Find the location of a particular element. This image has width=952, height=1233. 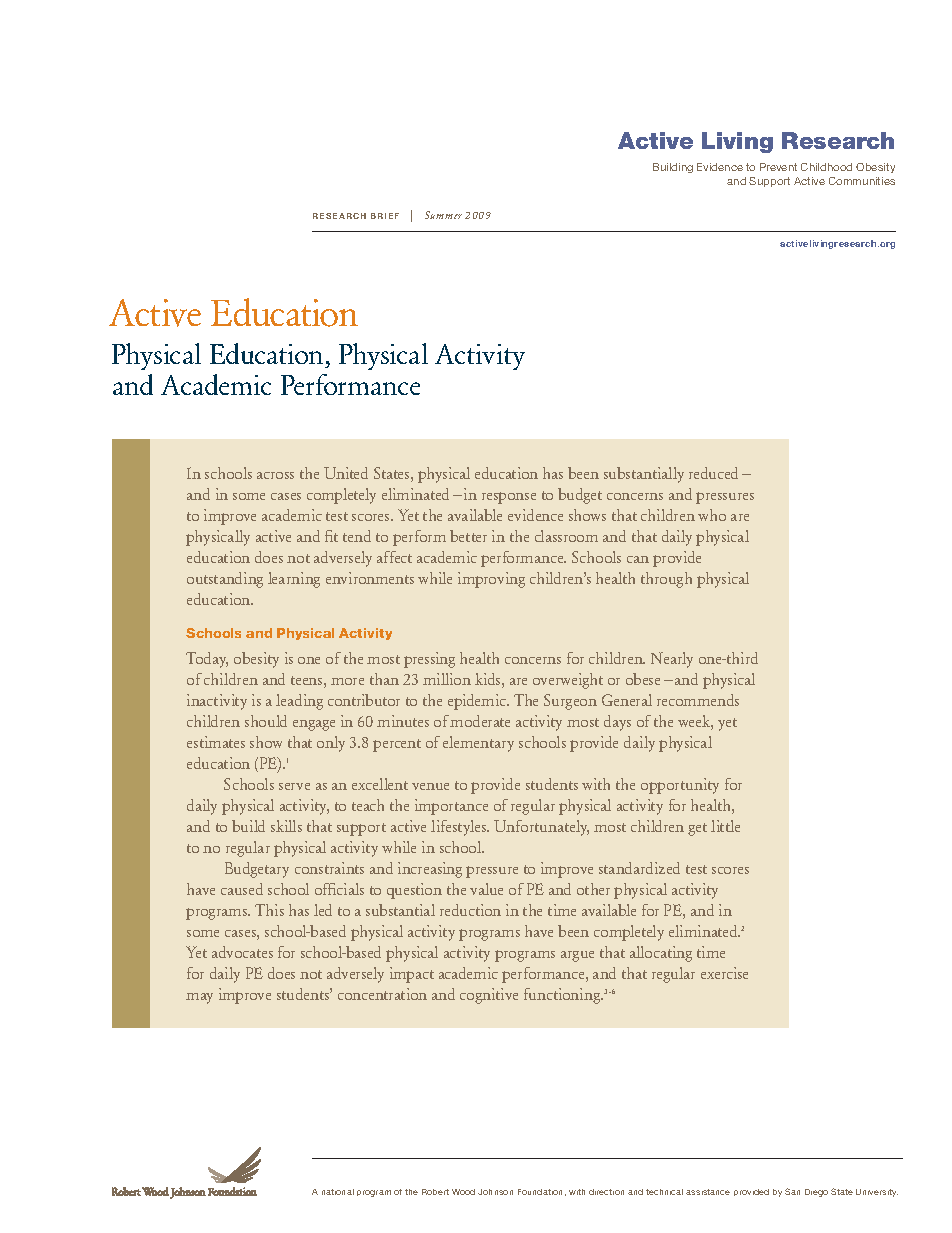

Unfortunately is located at coordinates (541, 828).
